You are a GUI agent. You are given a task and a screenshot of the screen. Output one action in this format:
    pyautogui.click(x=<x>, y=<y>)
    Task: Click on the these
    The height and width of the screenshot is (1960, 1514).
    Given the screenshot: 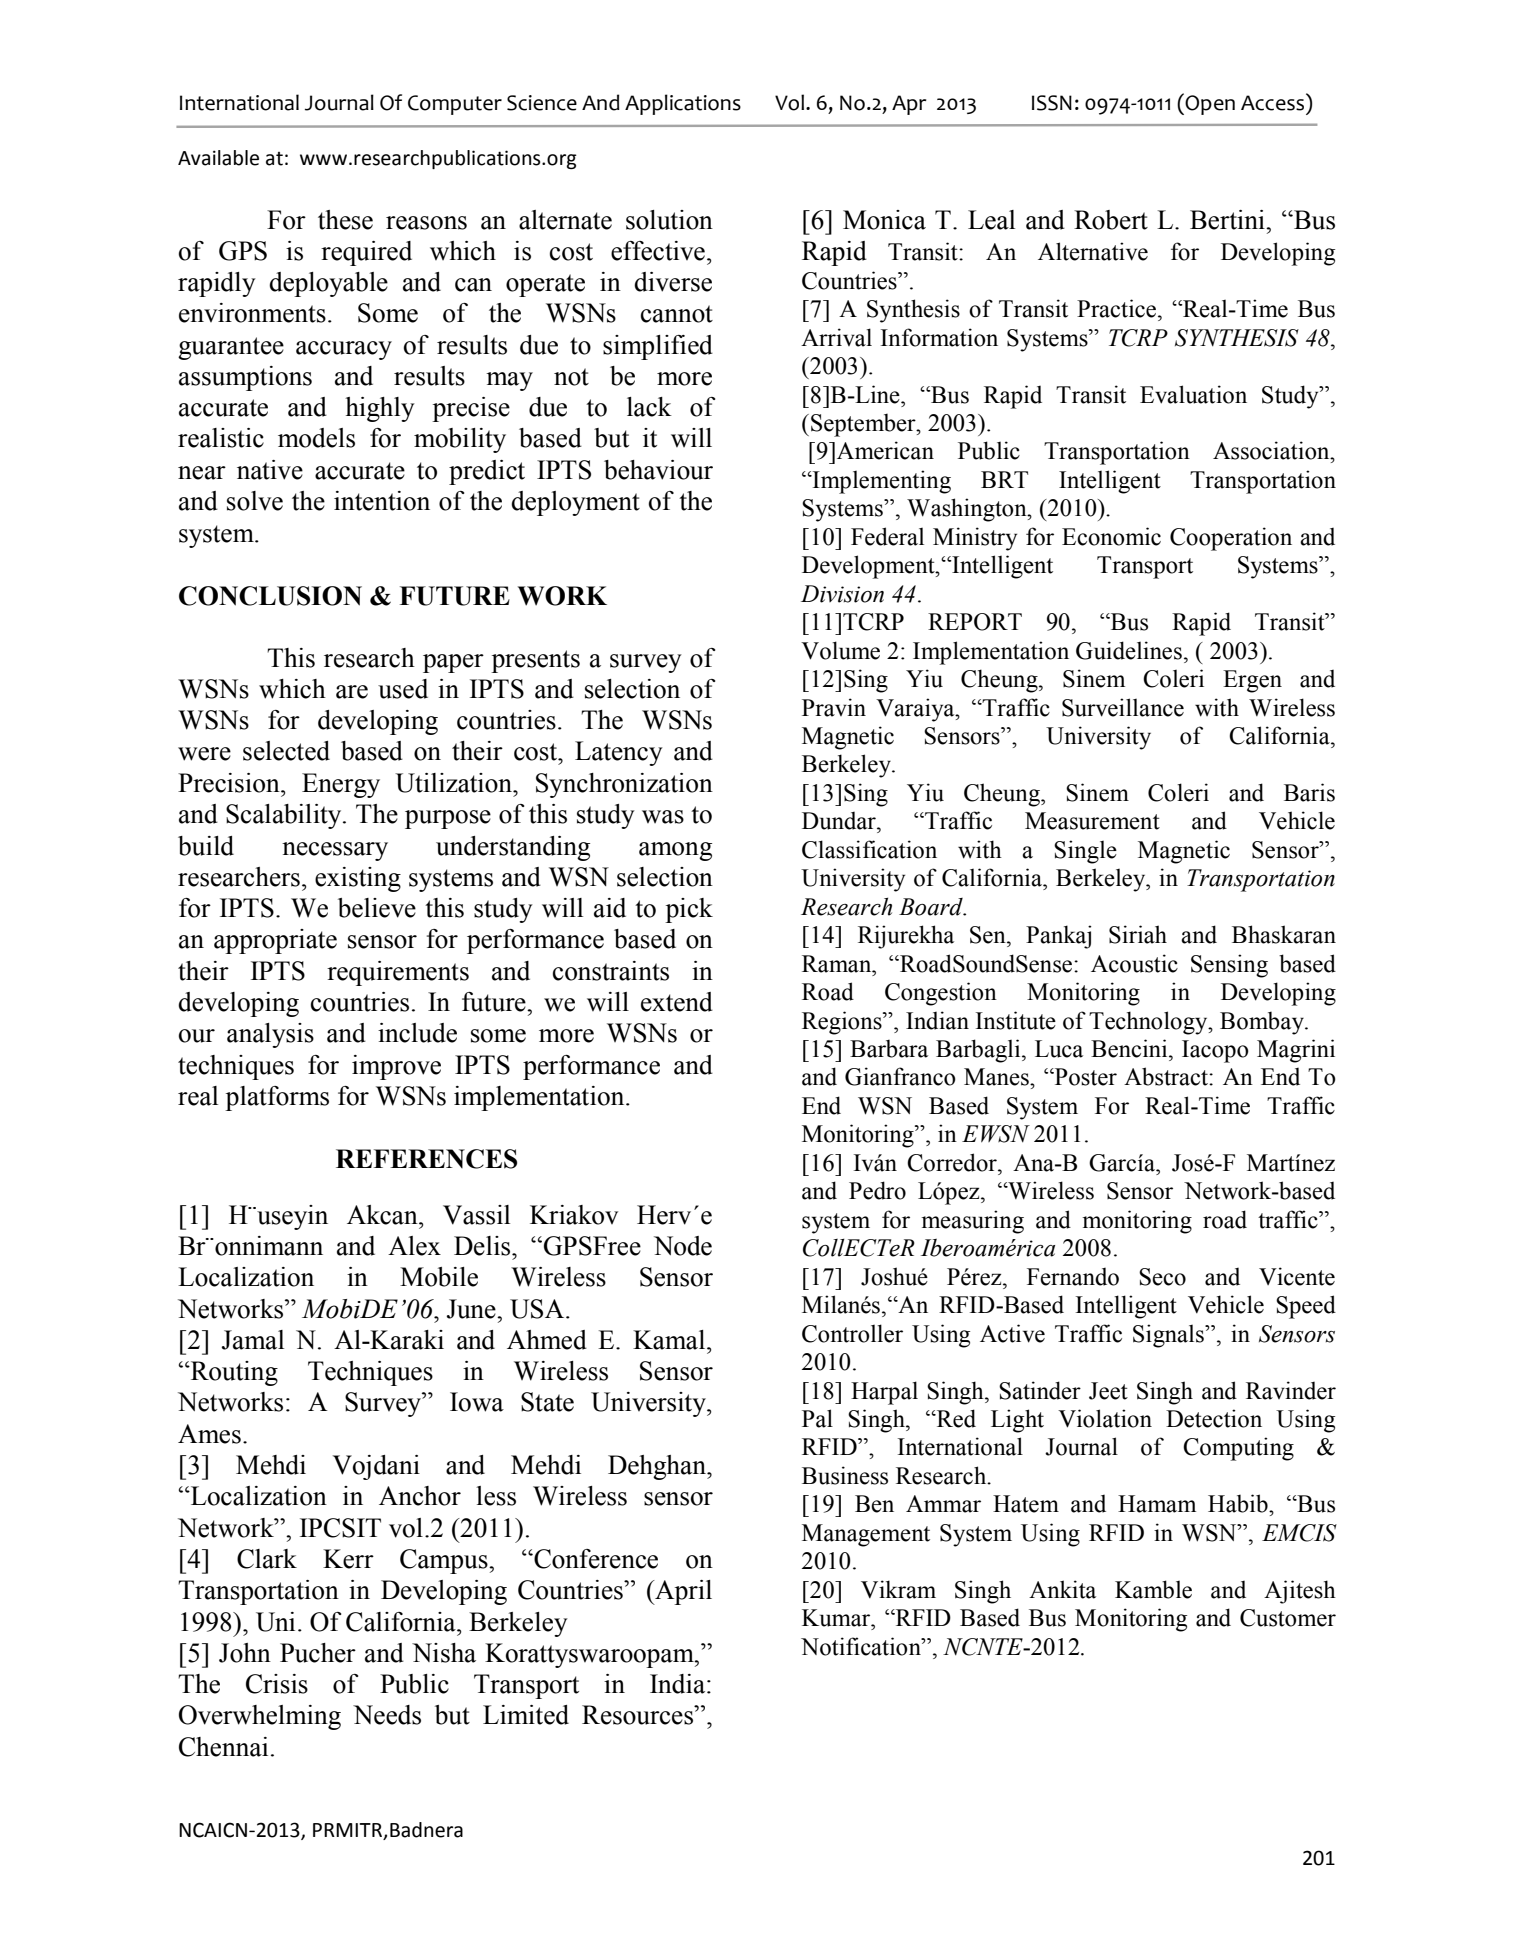 What is the action you would take?
    pyautogui.click(x=345, y=220)
